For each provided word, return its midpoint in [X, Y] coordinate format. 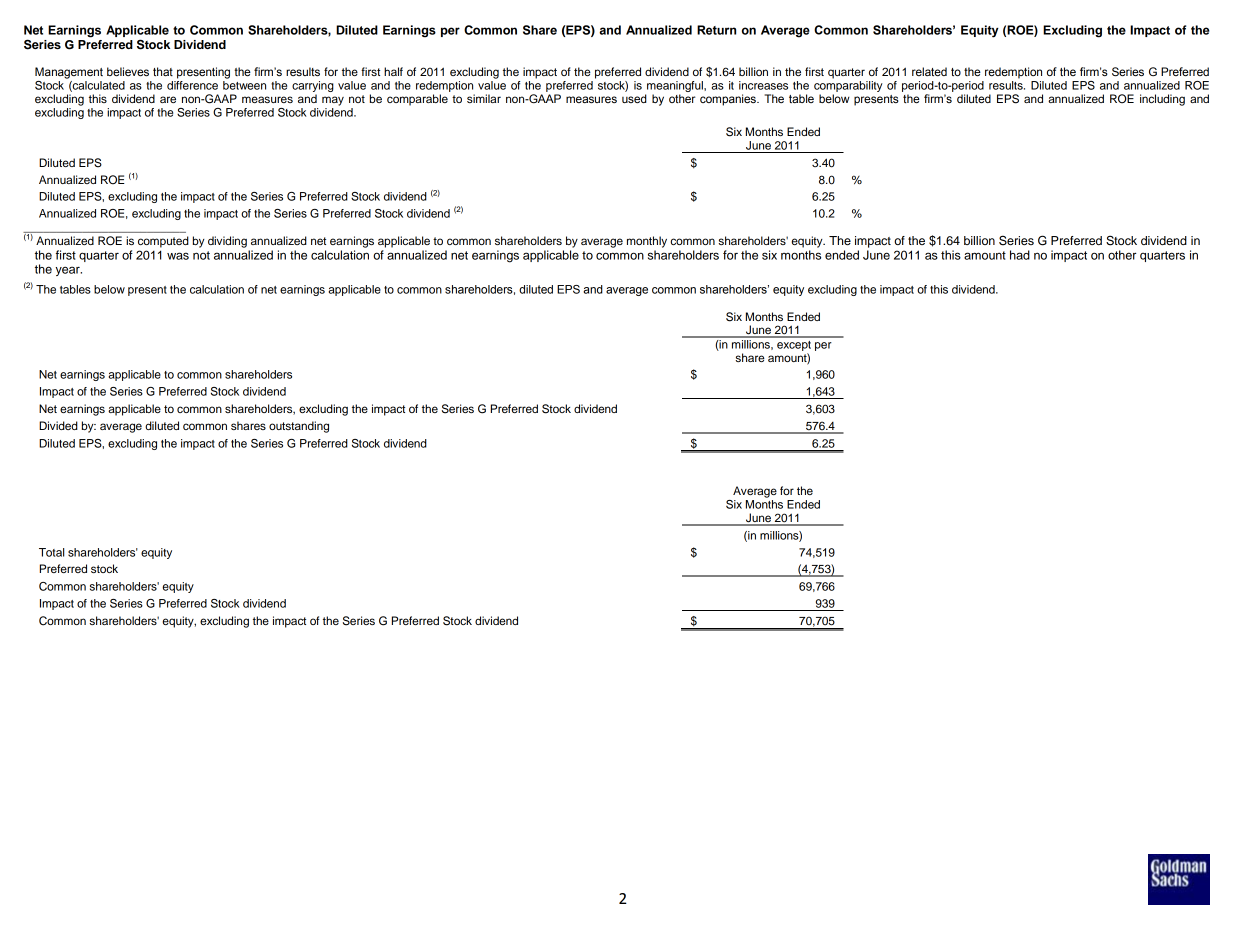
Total [51, 552]
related [929, 71]
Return [716, 30]
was [178, 256]
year [68, 271]
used [634, 98]
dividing [227, 242]
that [163, 71]
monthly [647, 242]
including [1162, 100]
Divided [58, 425]
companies [729, 100]
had [1020, 255]
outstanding [299, 427]
